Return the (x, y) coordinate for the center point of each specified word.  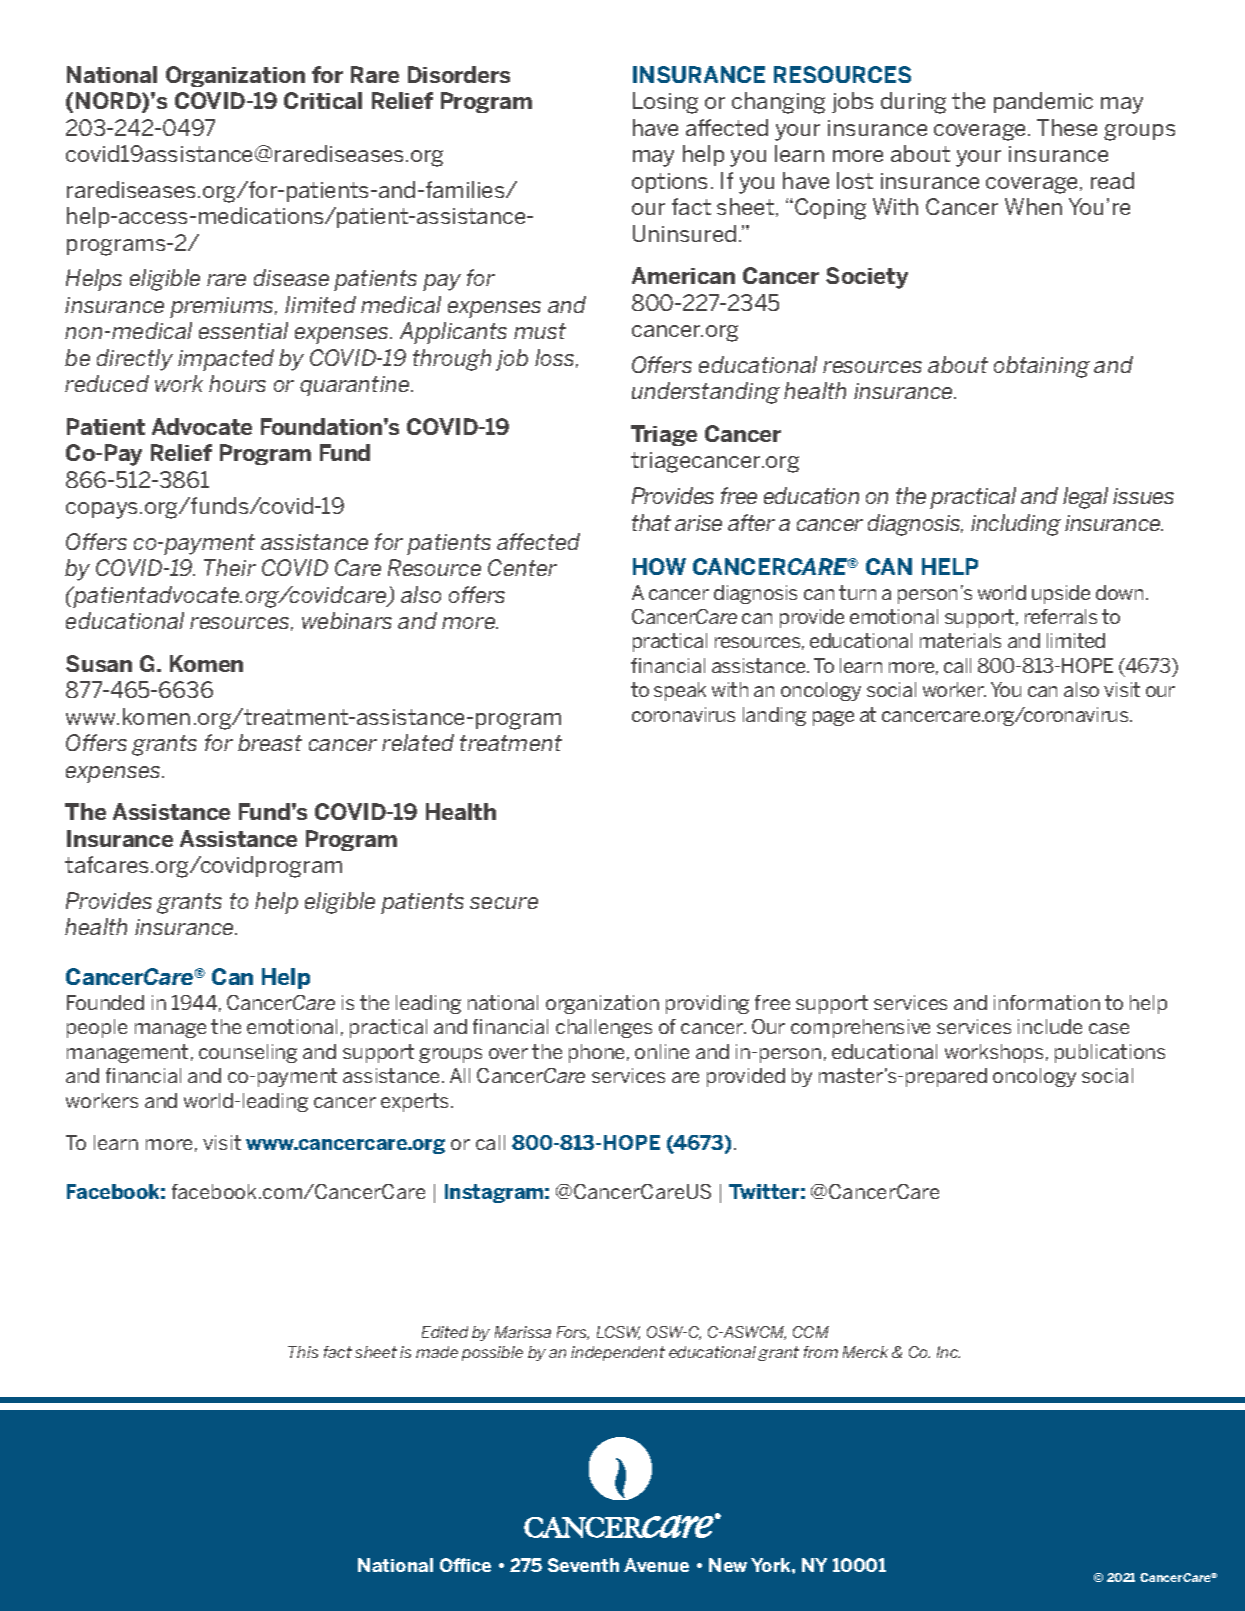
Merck (865, 1352)
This (303, 1352)
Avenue (656, 1565)
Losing (665, 103)
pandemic (1043, 102)
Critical (323, 100)
